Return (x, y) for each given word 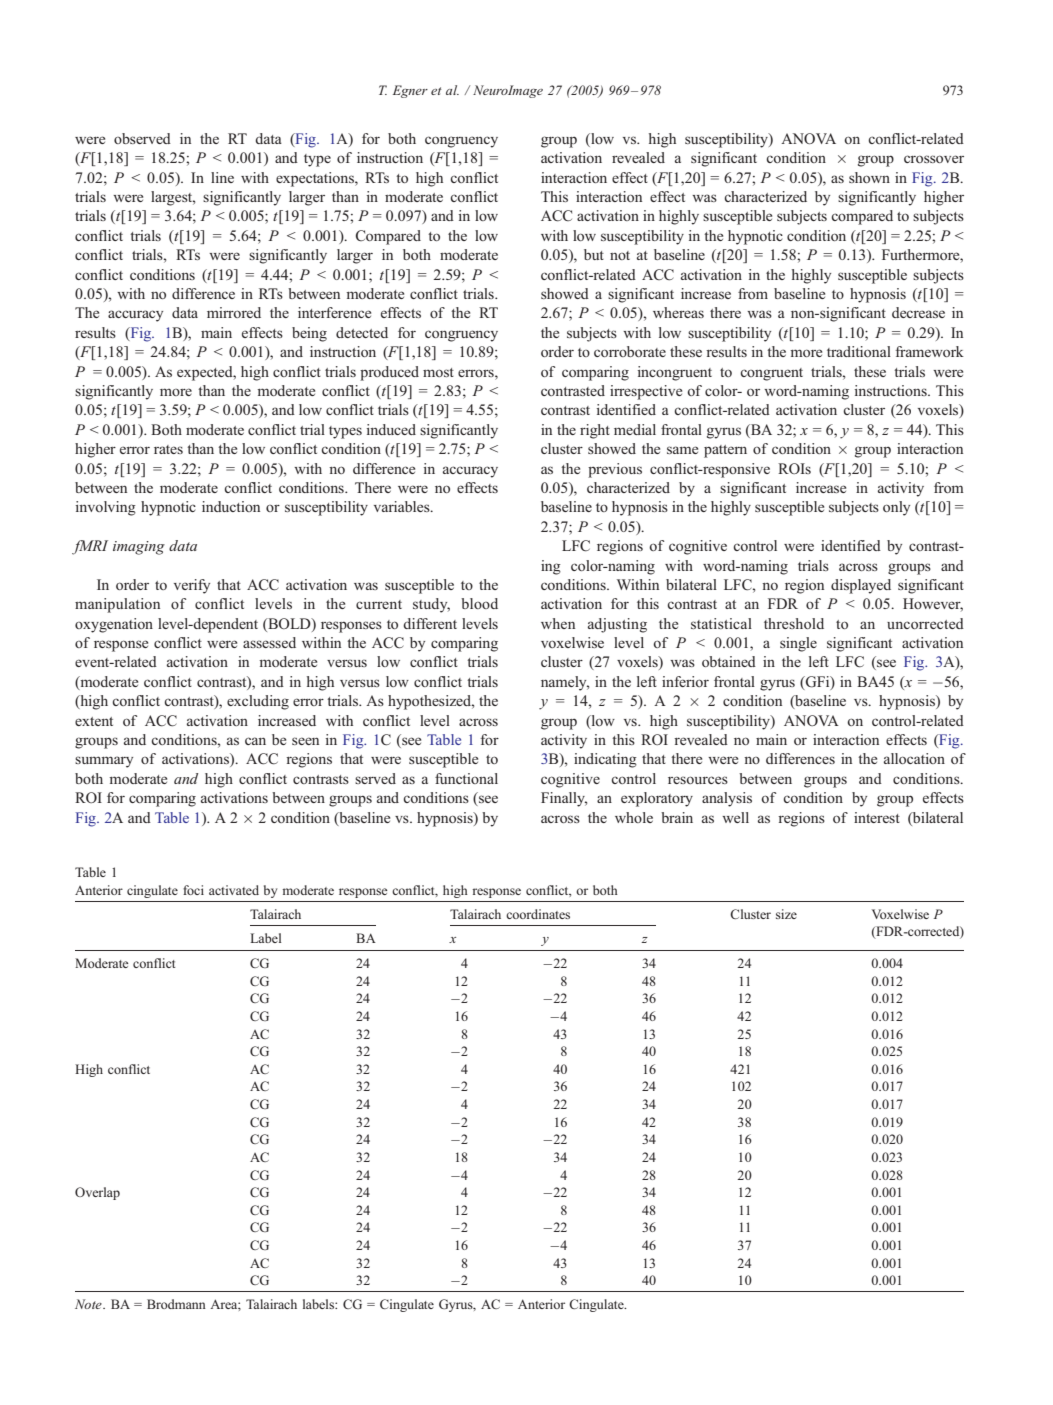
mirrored (234, 312)
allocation (914, 758)
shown (869, 177)
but (594, 254)
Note (89, 1304)
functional (466, 778)
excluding (258, 702)
